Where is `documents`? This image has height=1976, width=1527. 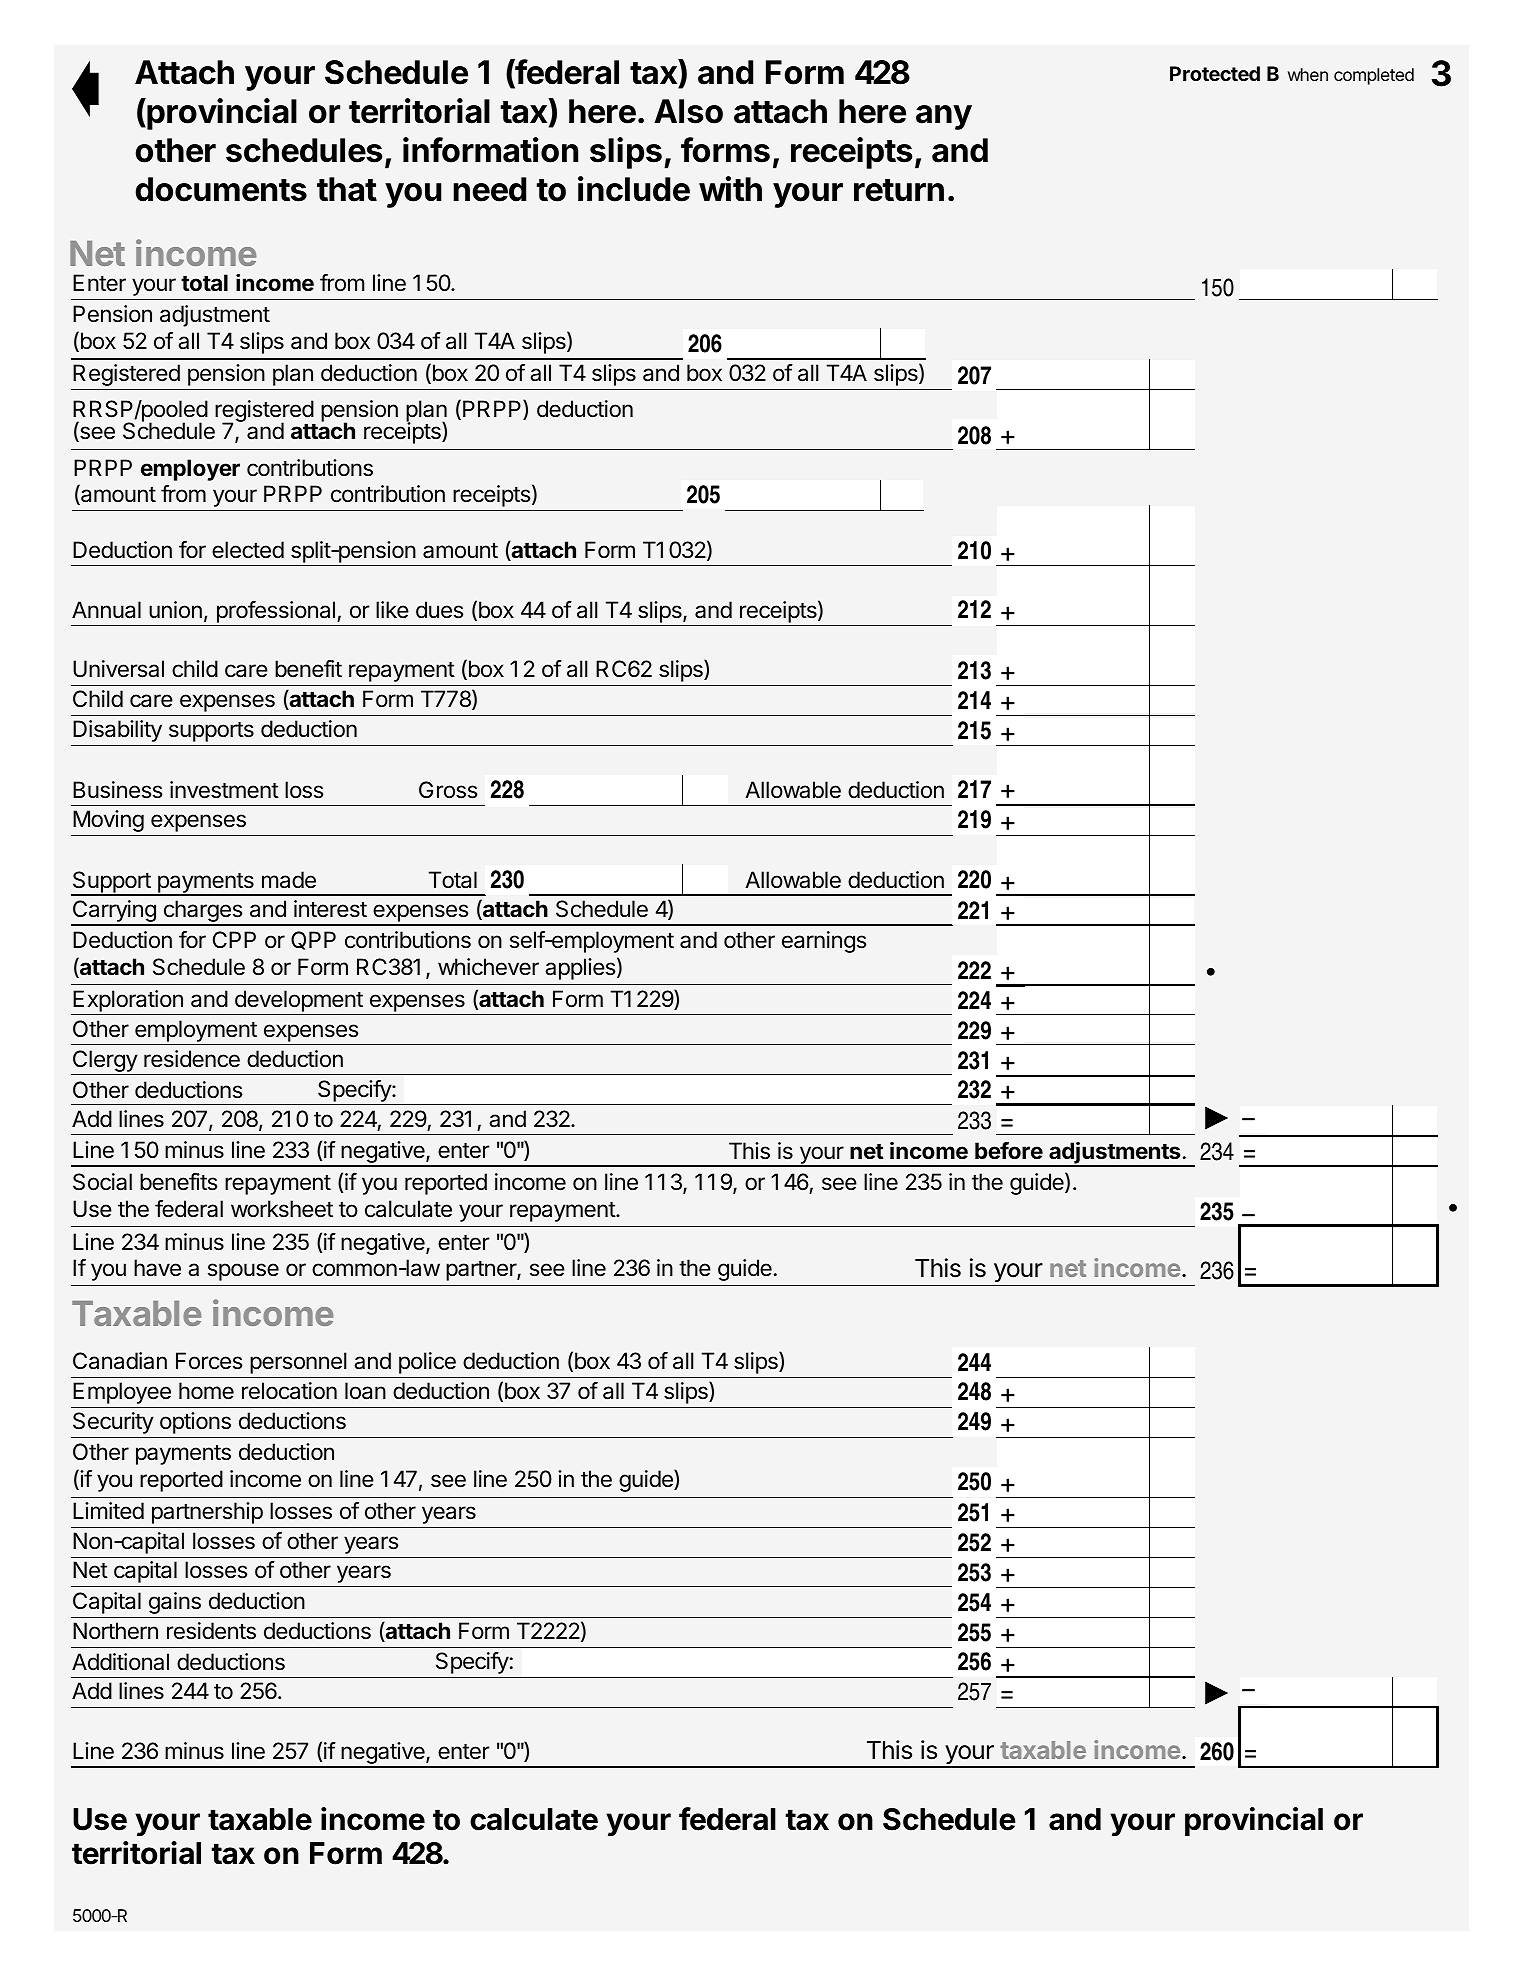
documents is located at coordinates (221, 189).
